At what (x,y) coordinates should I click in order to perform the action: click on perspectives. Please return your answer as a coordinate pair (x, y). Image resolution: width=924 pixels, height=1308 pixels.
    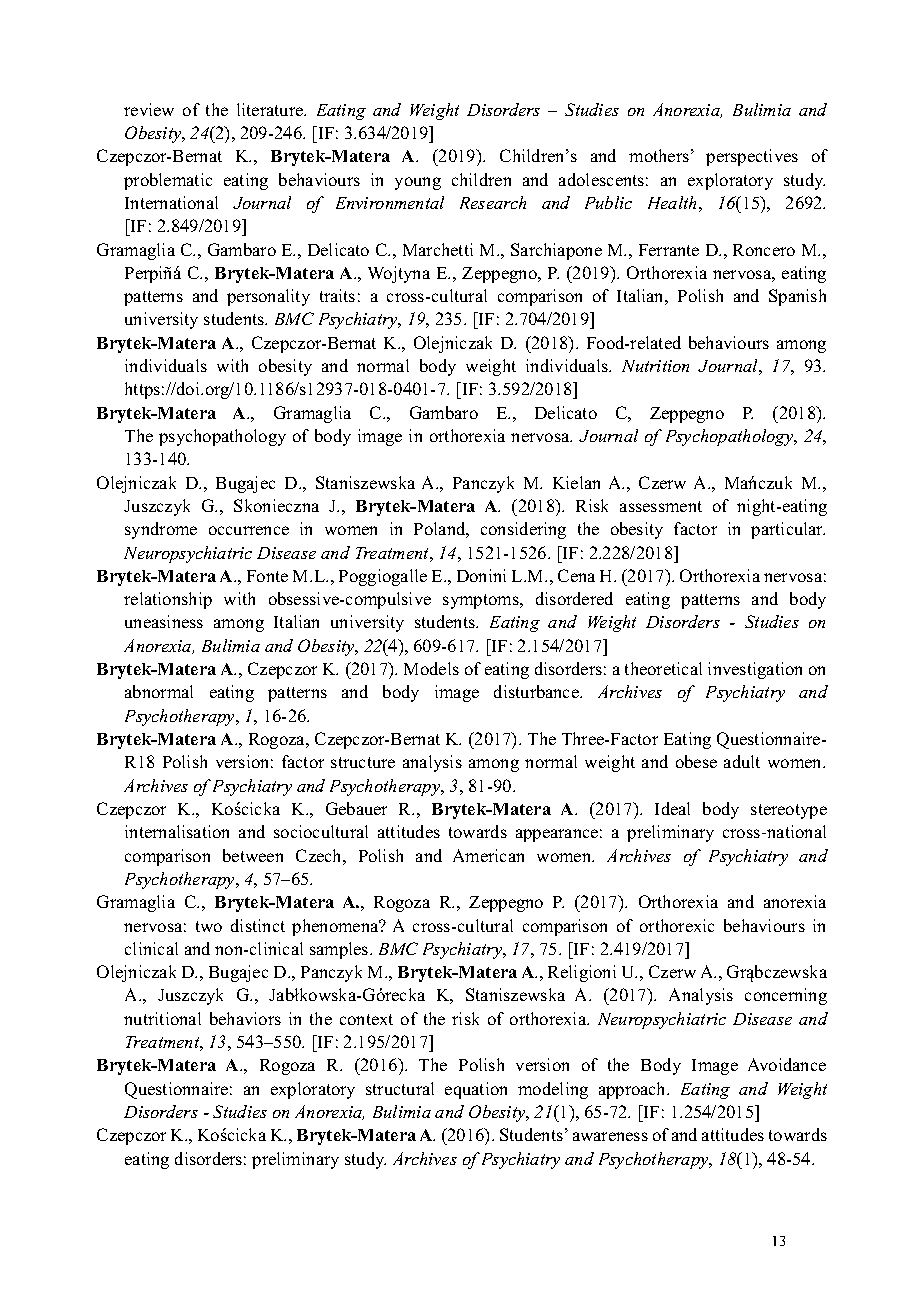
    Looking at the image, I should click on (752, 157).
